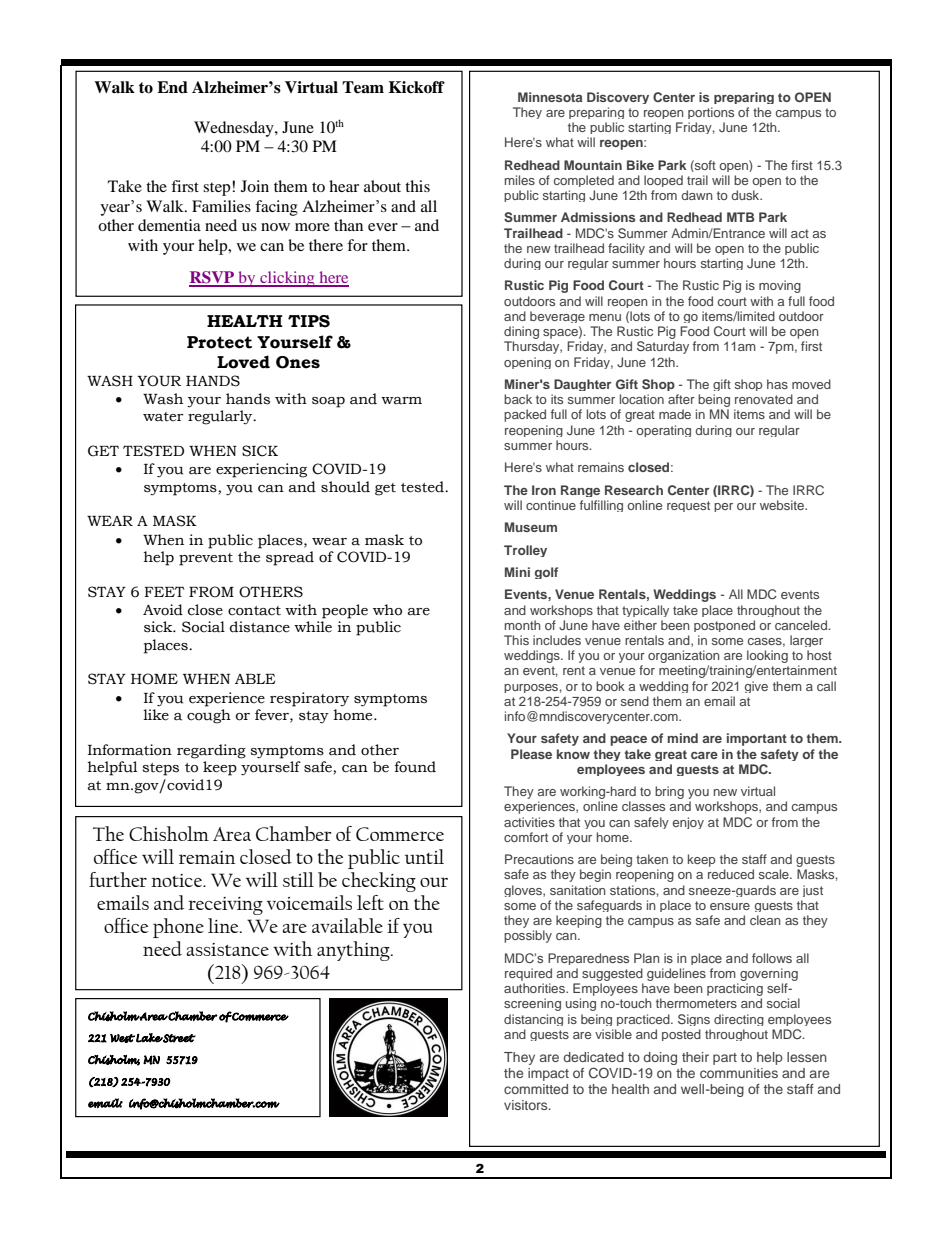 This screenshot has height=1233, width=952. What do you see at coordinates (536, 1089) in the screenshot?
I see `committed` at bounding box center [536, 1089].
